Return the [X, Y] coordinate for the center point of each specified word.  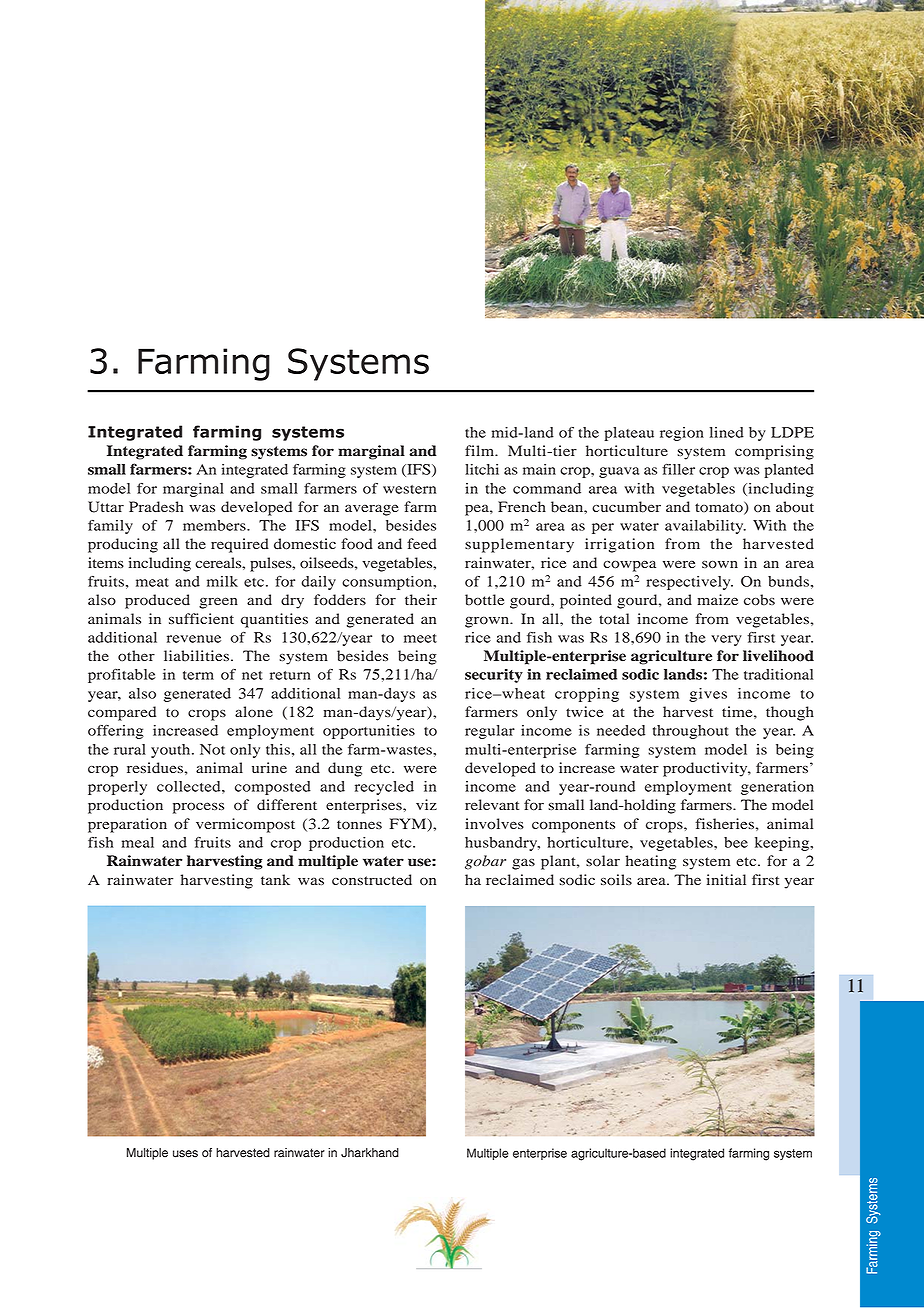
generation [777, 788]
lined [727, 432]
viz [426, 804]
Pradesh [156, 507]
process [198, 808]
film [481, 450]
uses [185, 1154]
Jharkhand [370, 1153]
